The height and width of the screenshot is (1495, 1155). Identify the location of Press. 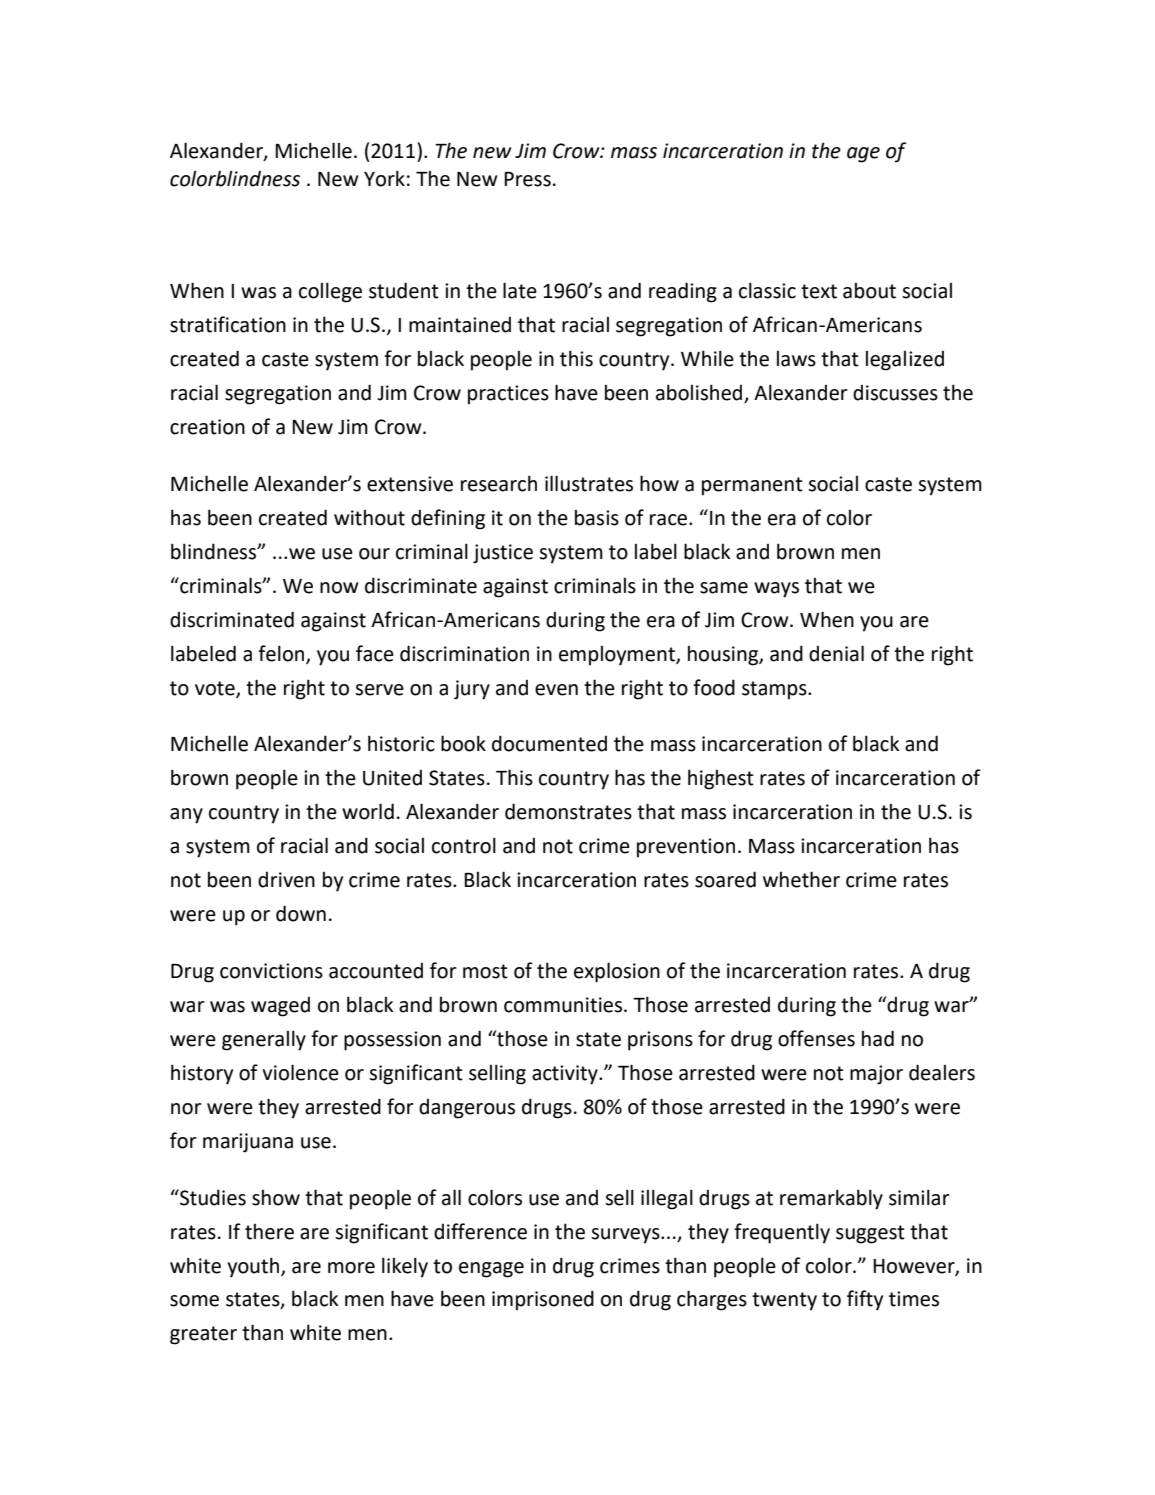
(527, 179).
